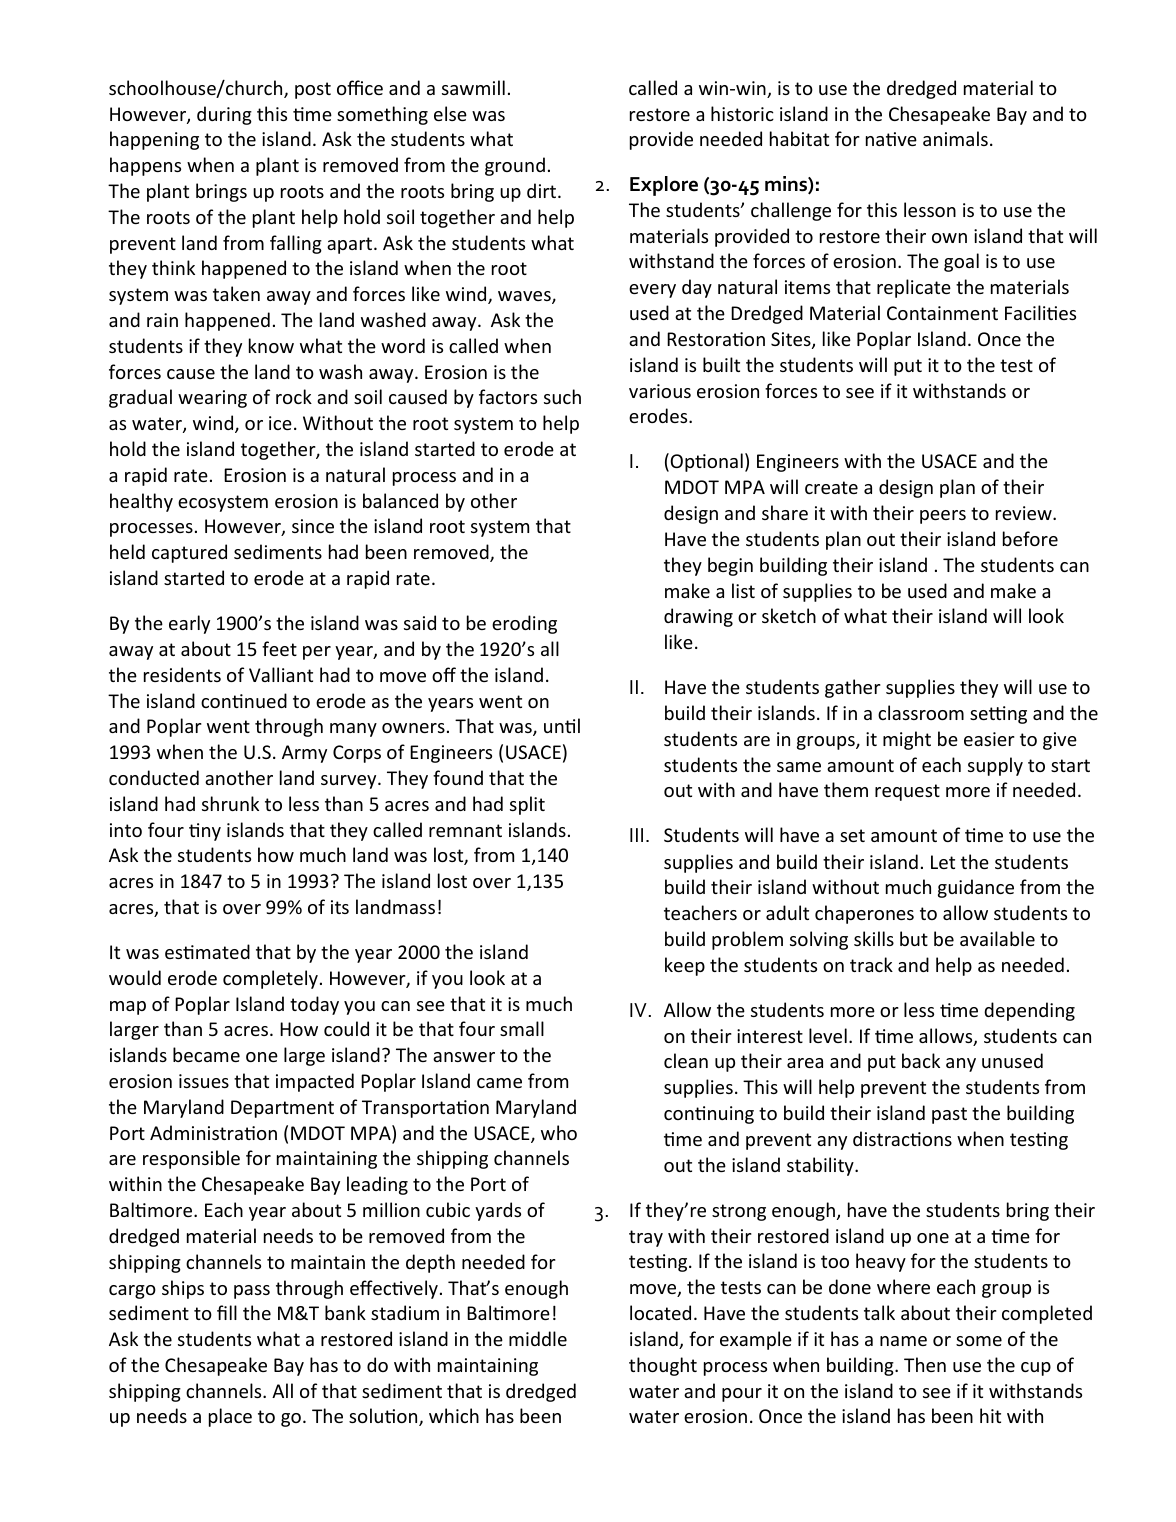  Describe the element at coordinates (907, 740) in the screenshot. I see `might` at that location.
